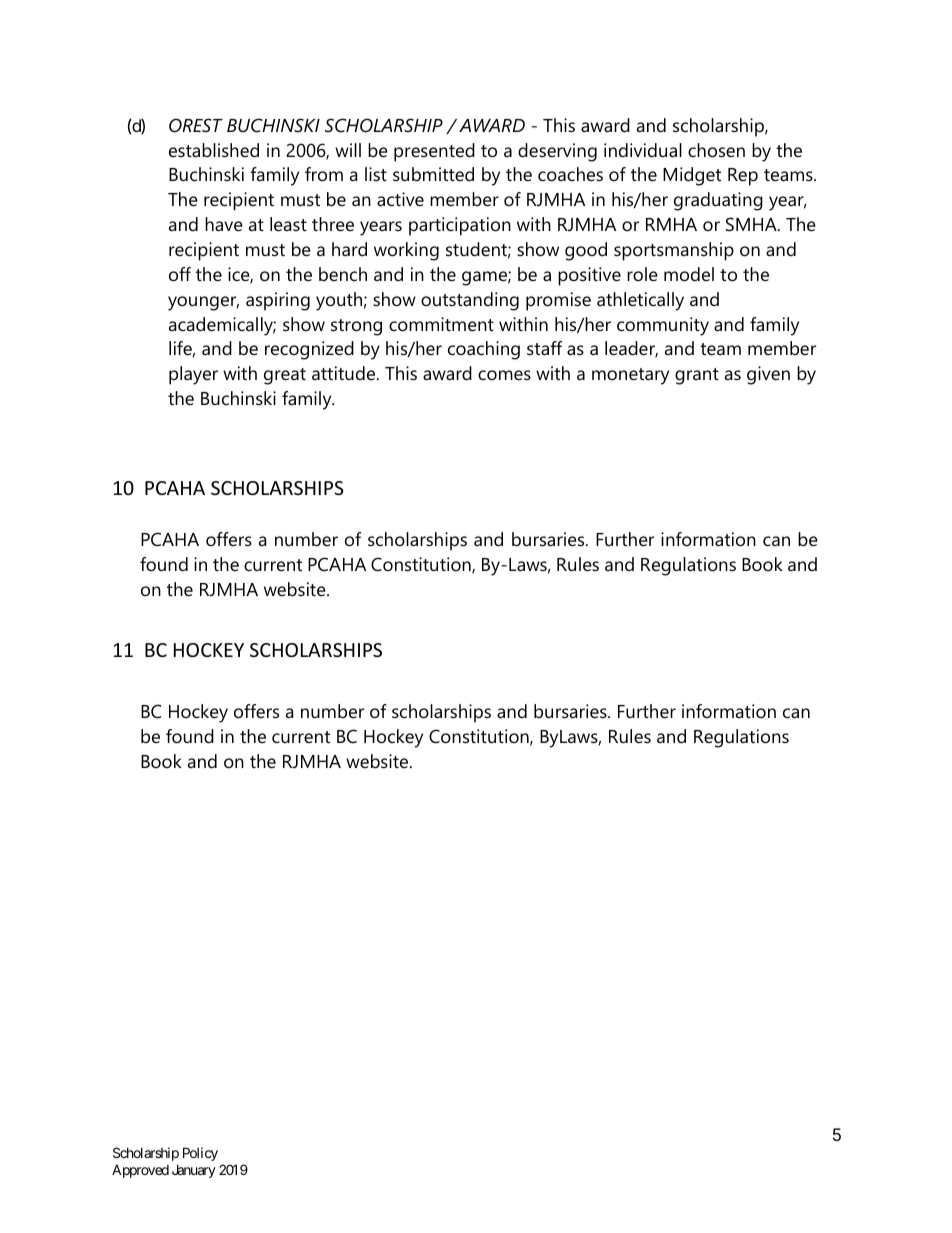 The height and width of the document is (1233, 952). I want to click on Approved, so click(140, 1171).
